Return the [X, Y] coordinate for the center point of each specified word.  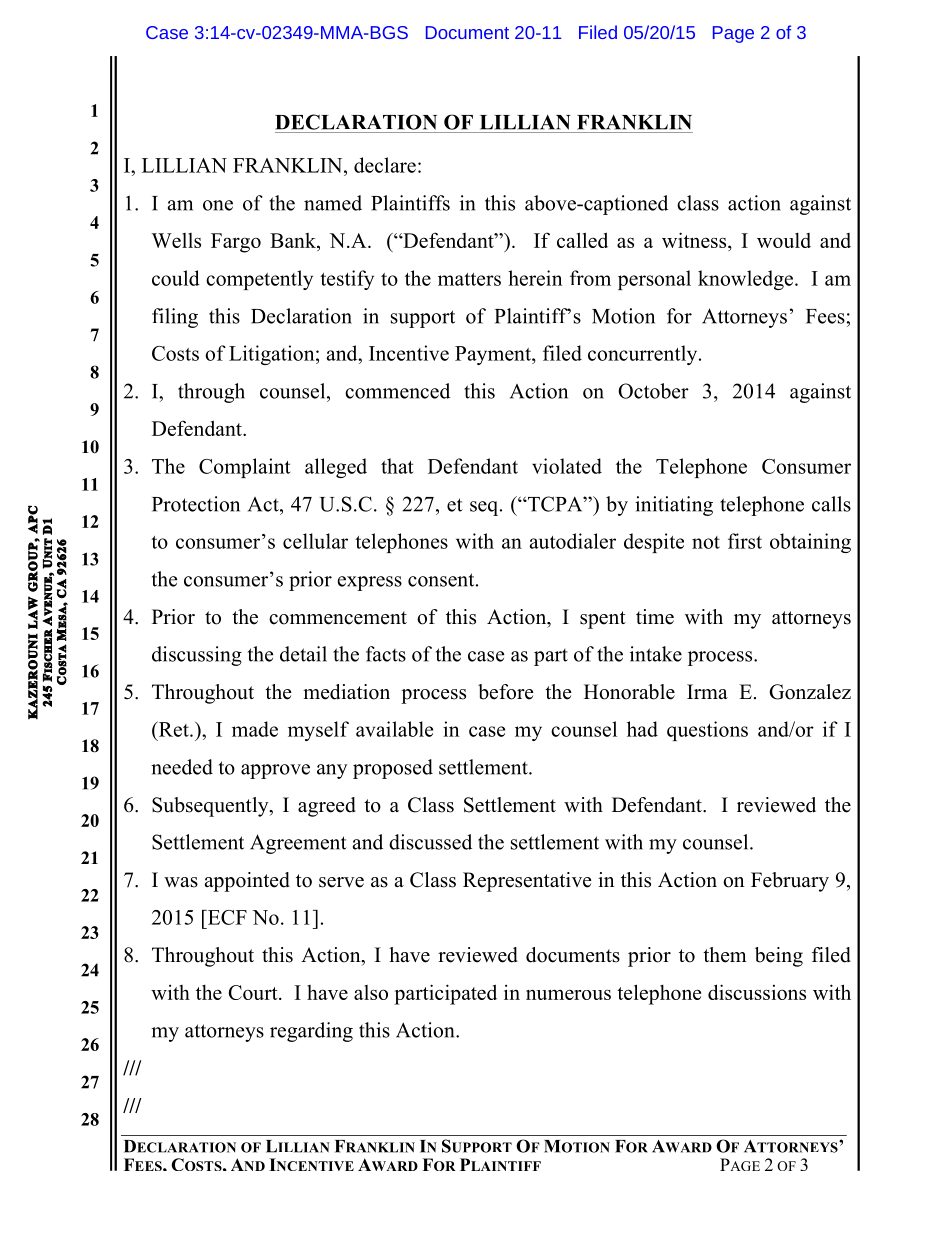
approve [275, 771]
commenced [397, 391]
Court [254, 992]
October [653, 391]
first [745, 541]
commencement [338, 618]
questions [707, 731]
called [582, 240]
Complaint [244, 468]
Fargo [236, 243]
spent [603, 620]
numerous [568, 994]
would [784, 240]
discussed [430, 842]
